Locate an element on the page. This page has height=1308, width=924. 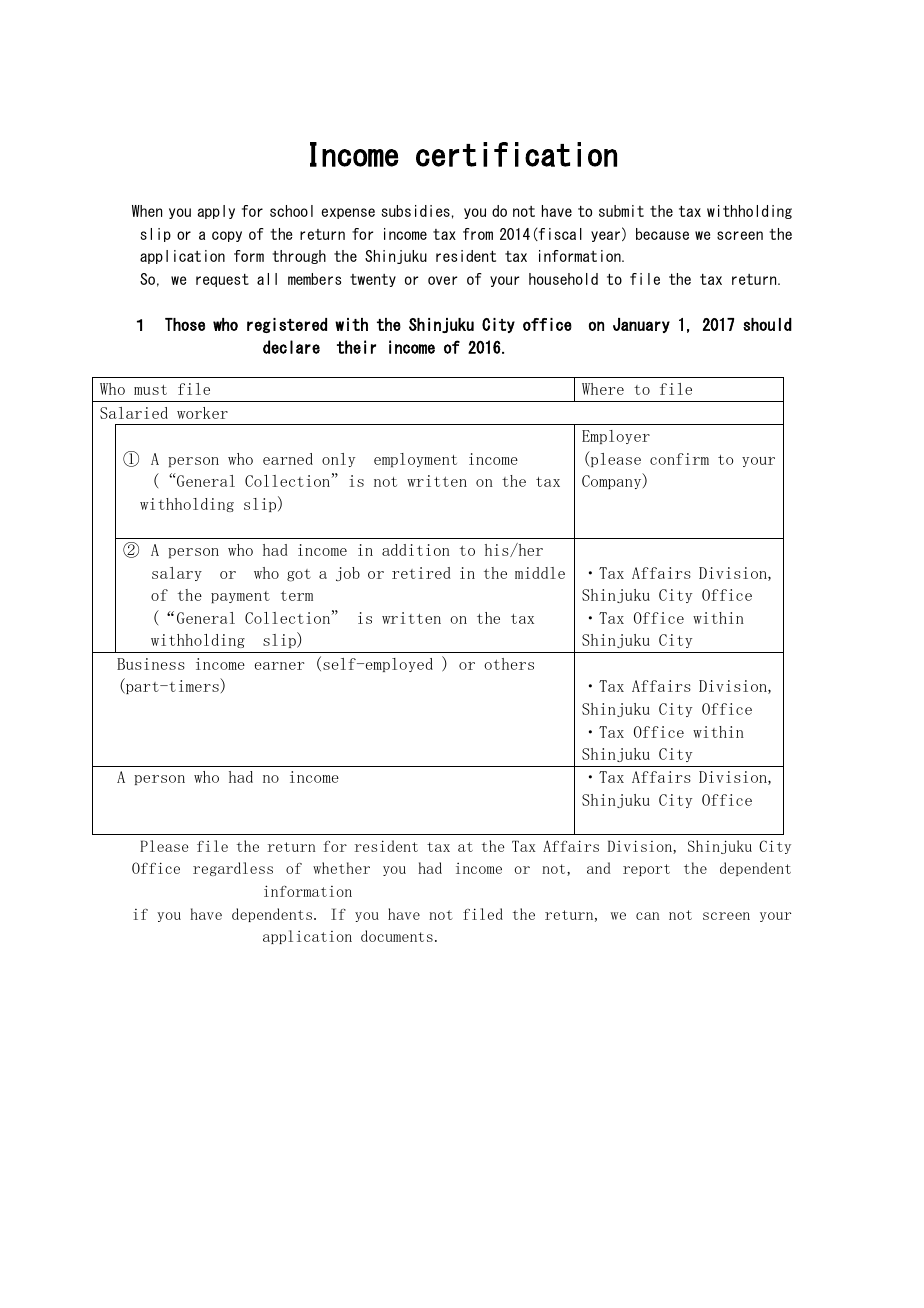
others is located at coordinates (509, 664).
